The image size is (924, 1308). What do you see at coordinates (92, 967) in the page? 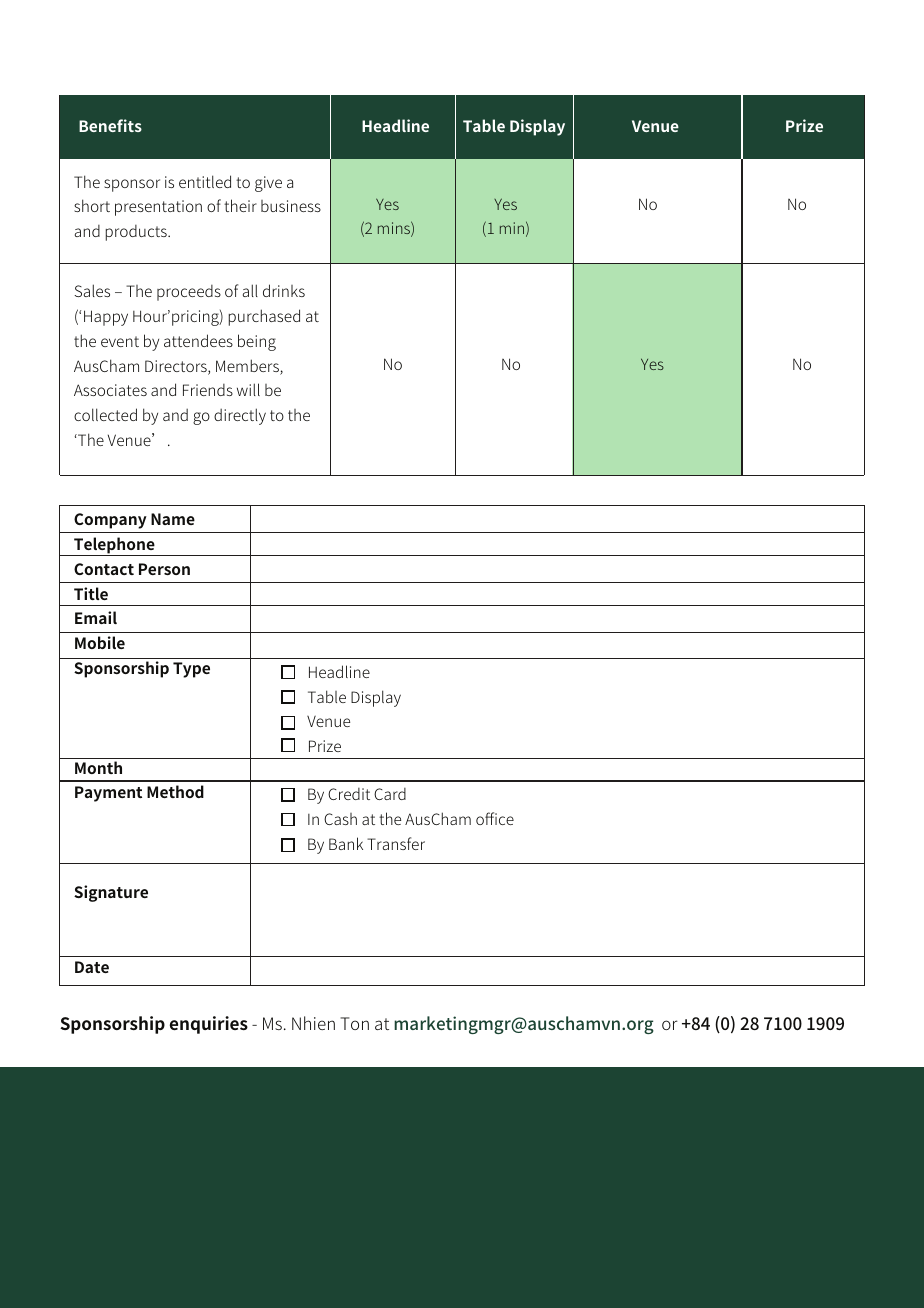
I see `Date` at bounding box center [92, 967].
